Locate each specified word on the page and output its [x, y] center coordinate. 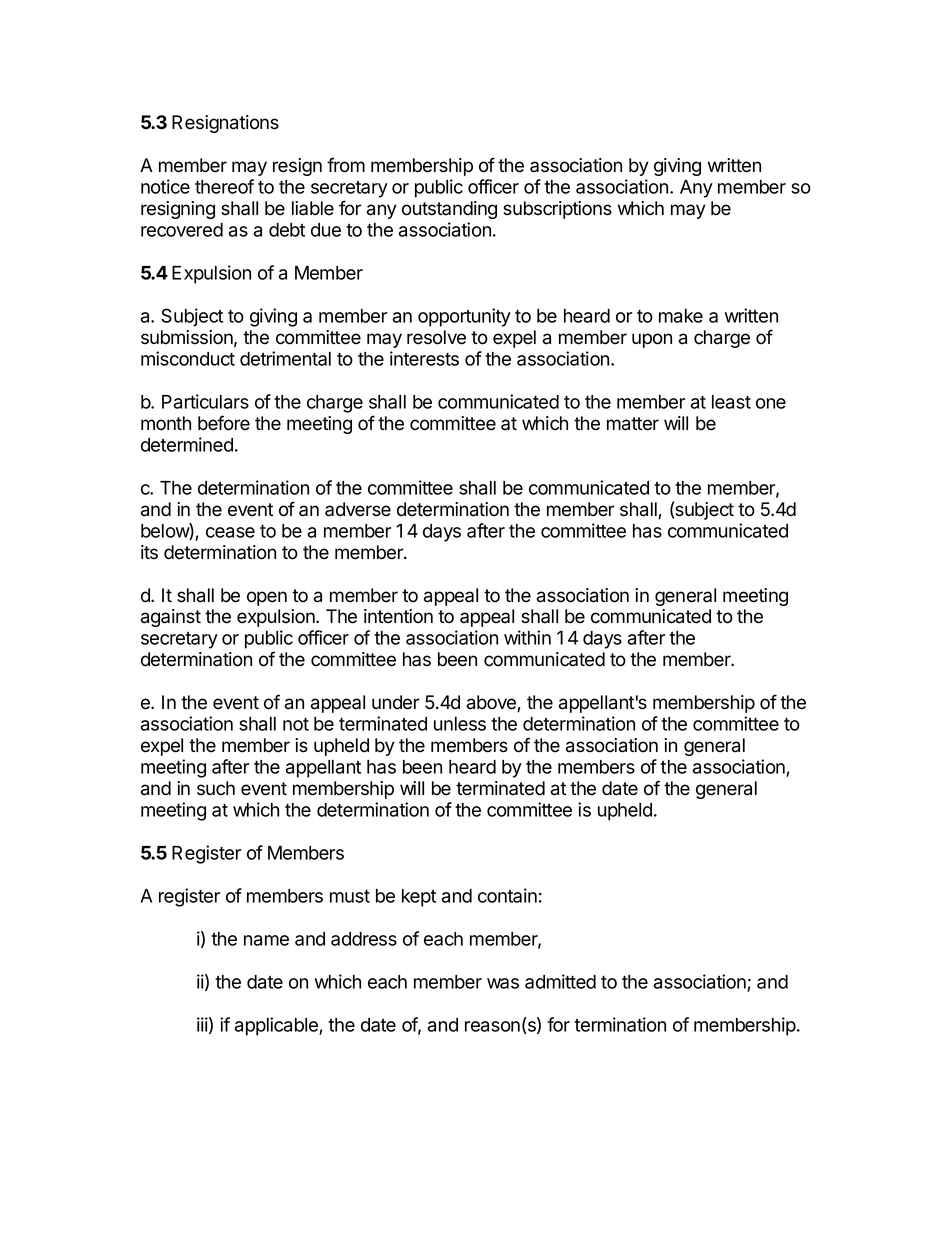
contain [507, 895]
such [216, 788]
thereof [224, 186]
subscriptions [557, 210]
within [527, 637]
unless [460, 724]
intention [398, 616]
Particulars [205, 401]
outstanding [449, 210]
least [731, 402]
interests [424, 358]
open [267, 598]
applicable [277, 1026]
